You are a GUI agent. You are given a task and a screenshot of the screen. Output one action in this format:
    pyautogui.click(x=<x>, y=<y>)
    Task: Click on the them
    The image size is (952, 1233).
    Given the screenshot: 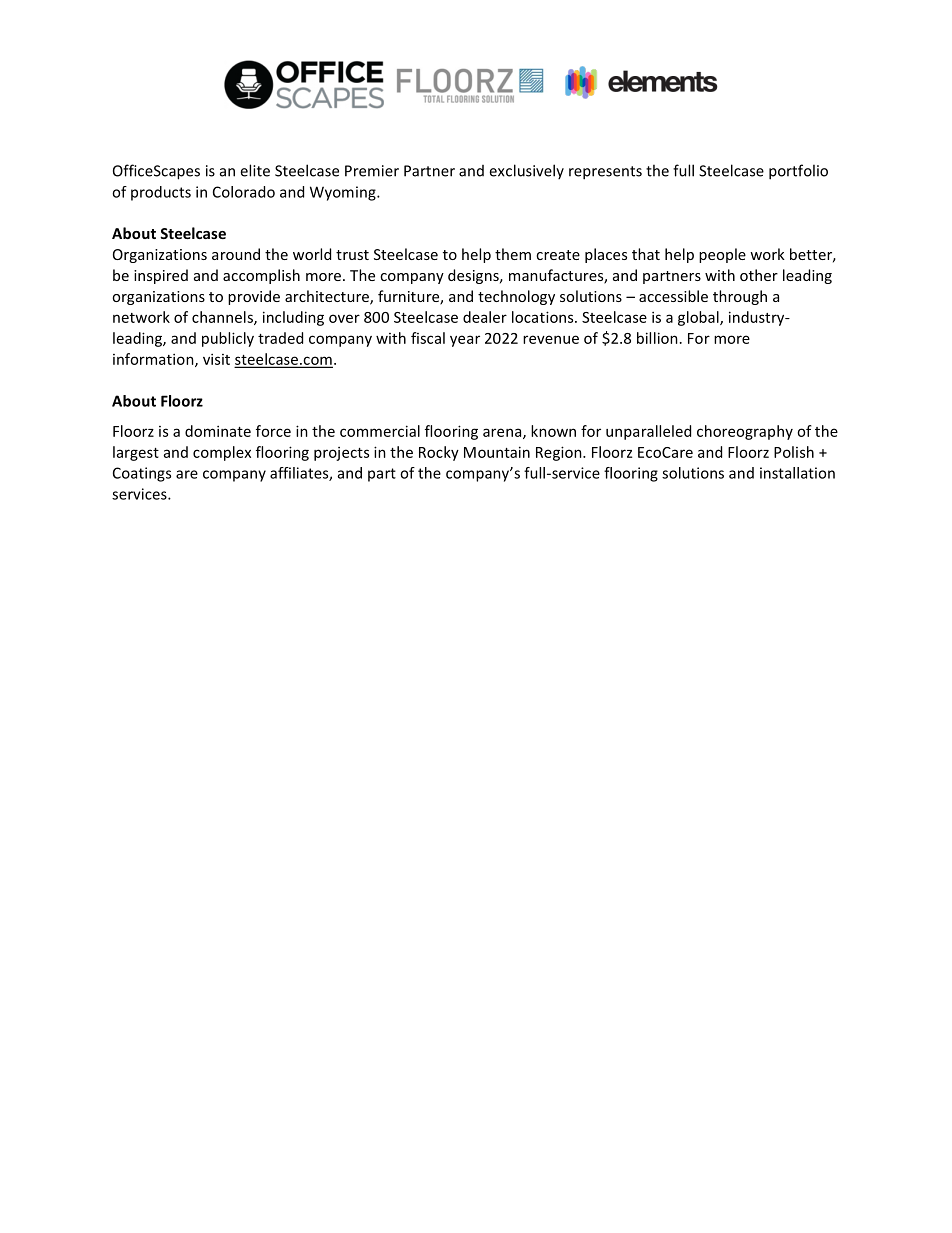 What is the action you would take?
    pyautogui.click(x=513, y=254)
